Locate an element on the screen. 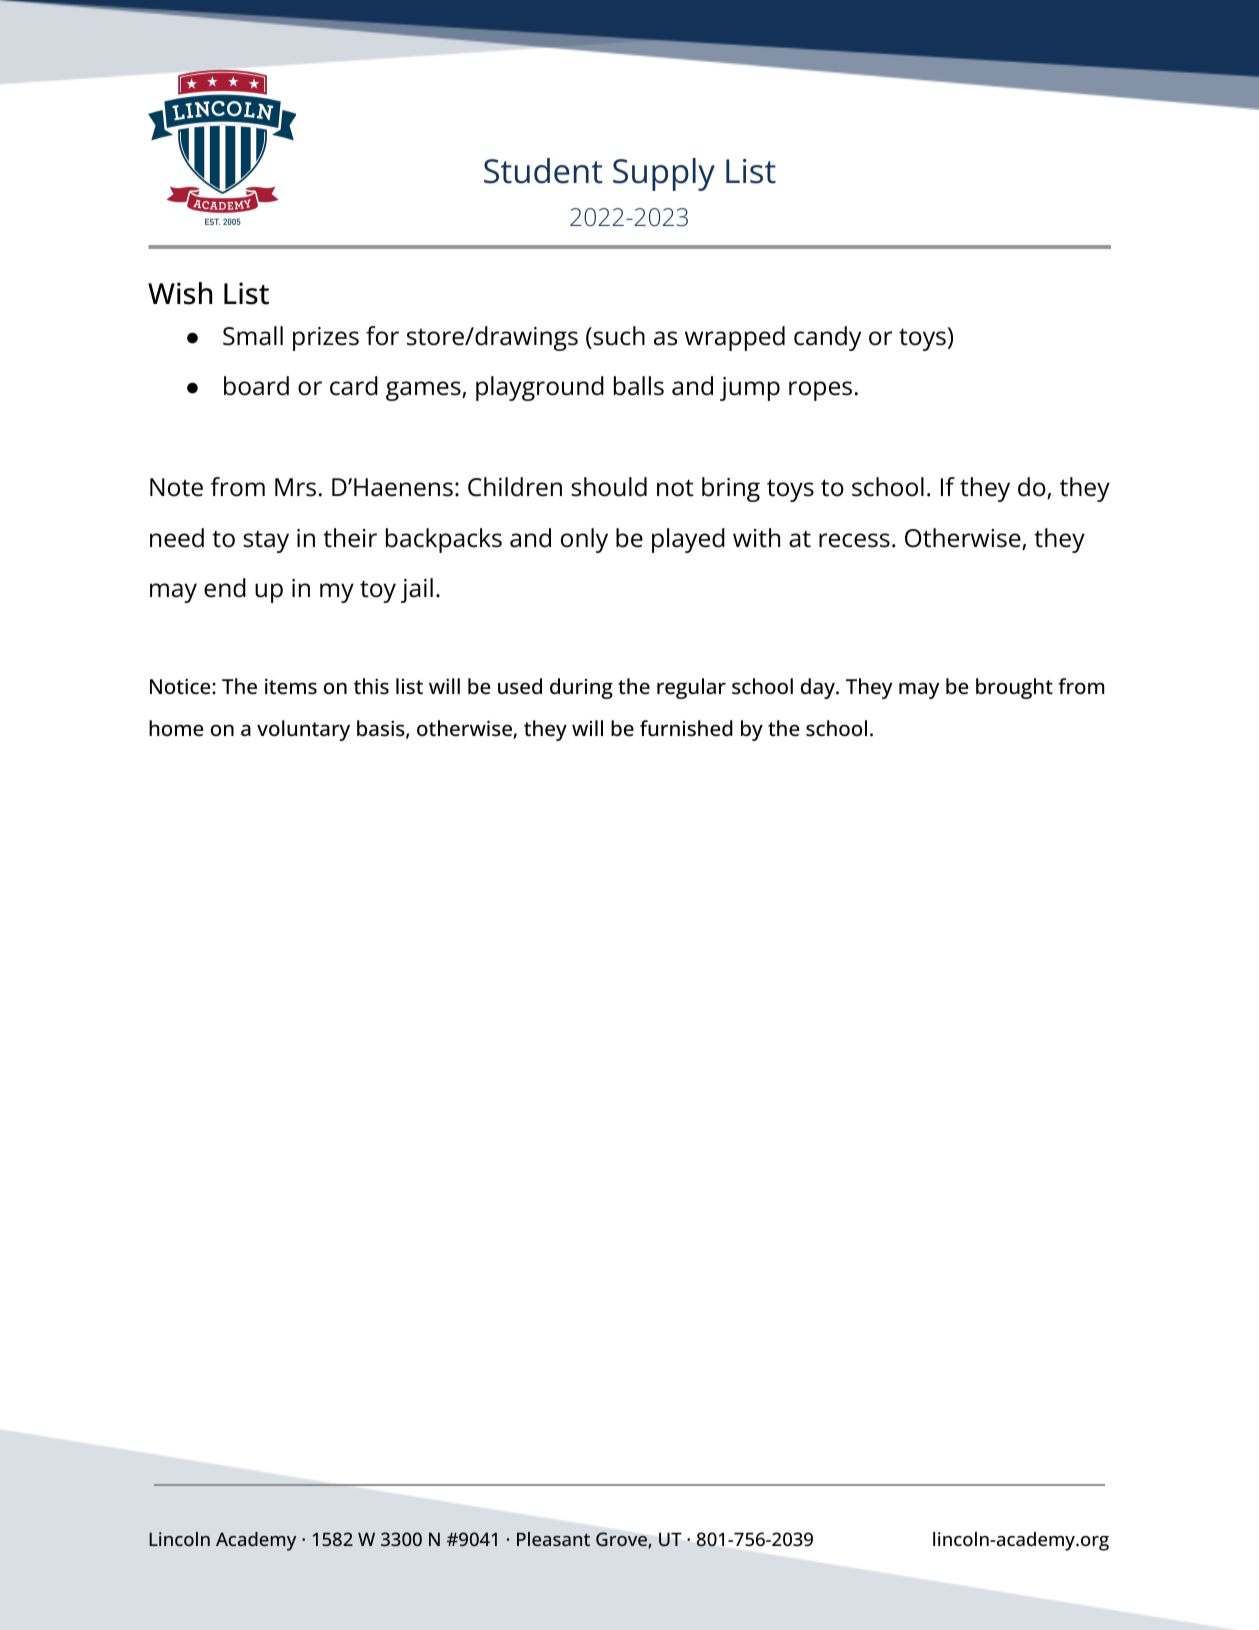 The width and height of the screenshot is (1259, 1630). furnished is located at coordinates (686, 728).
